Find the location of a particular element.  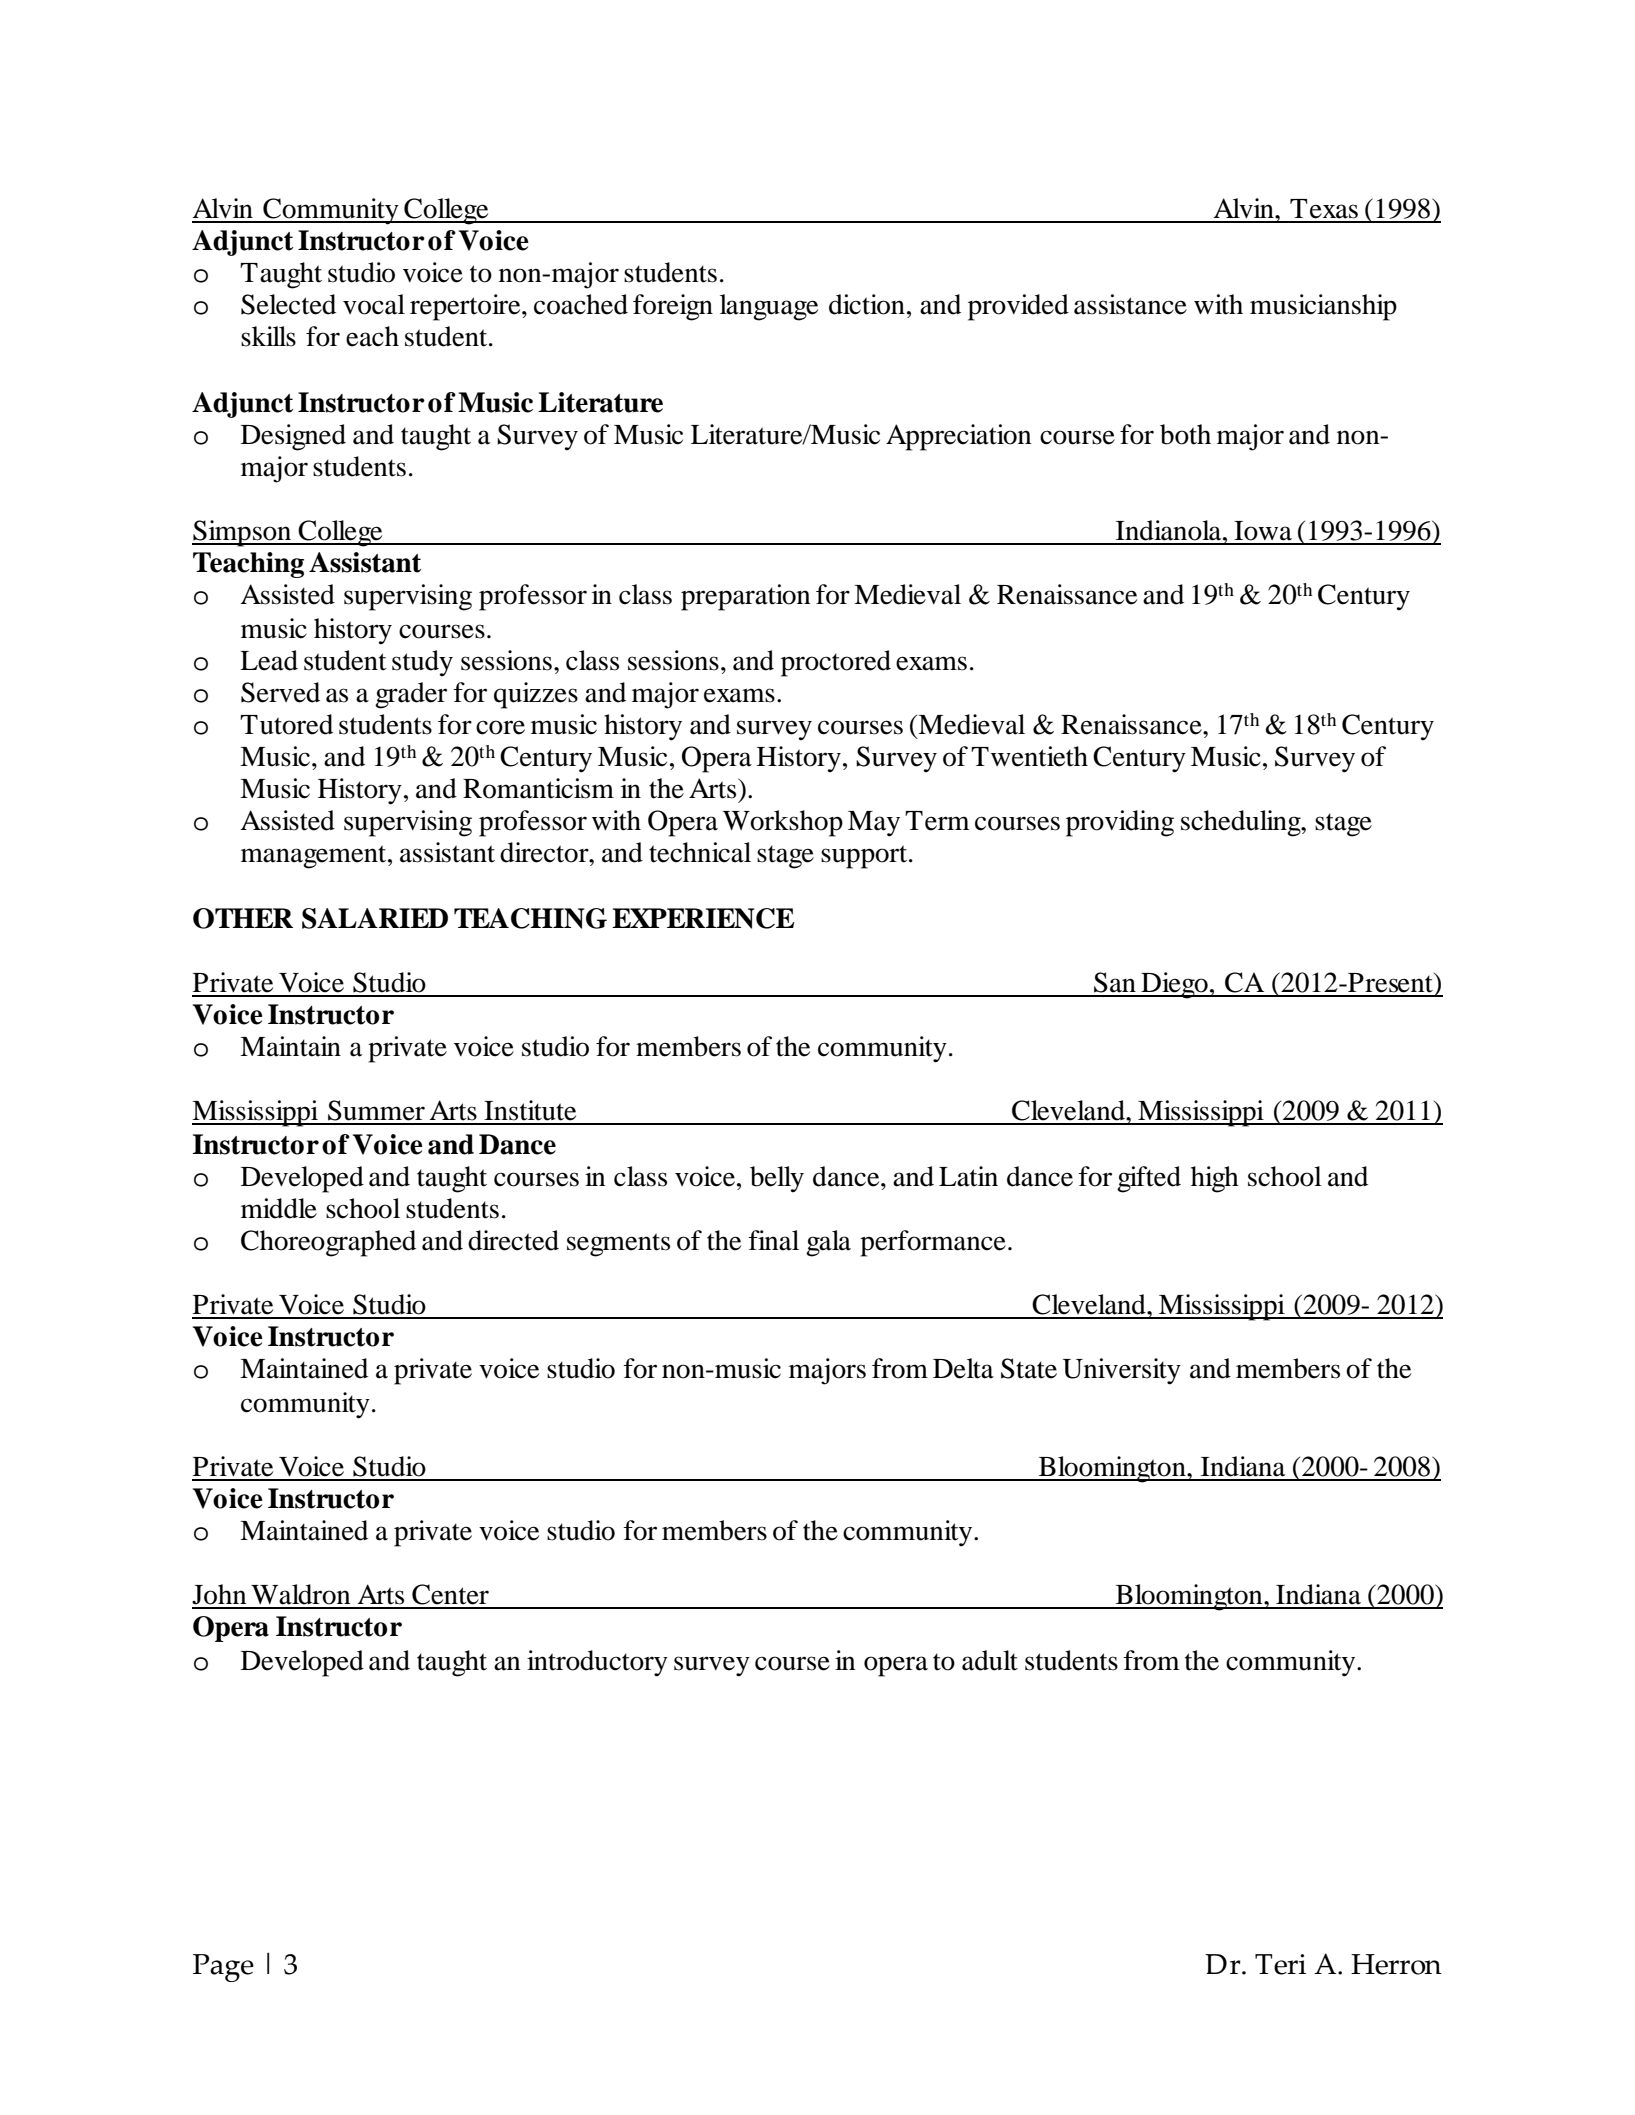

Page is located at coordinates (223, 1968).
